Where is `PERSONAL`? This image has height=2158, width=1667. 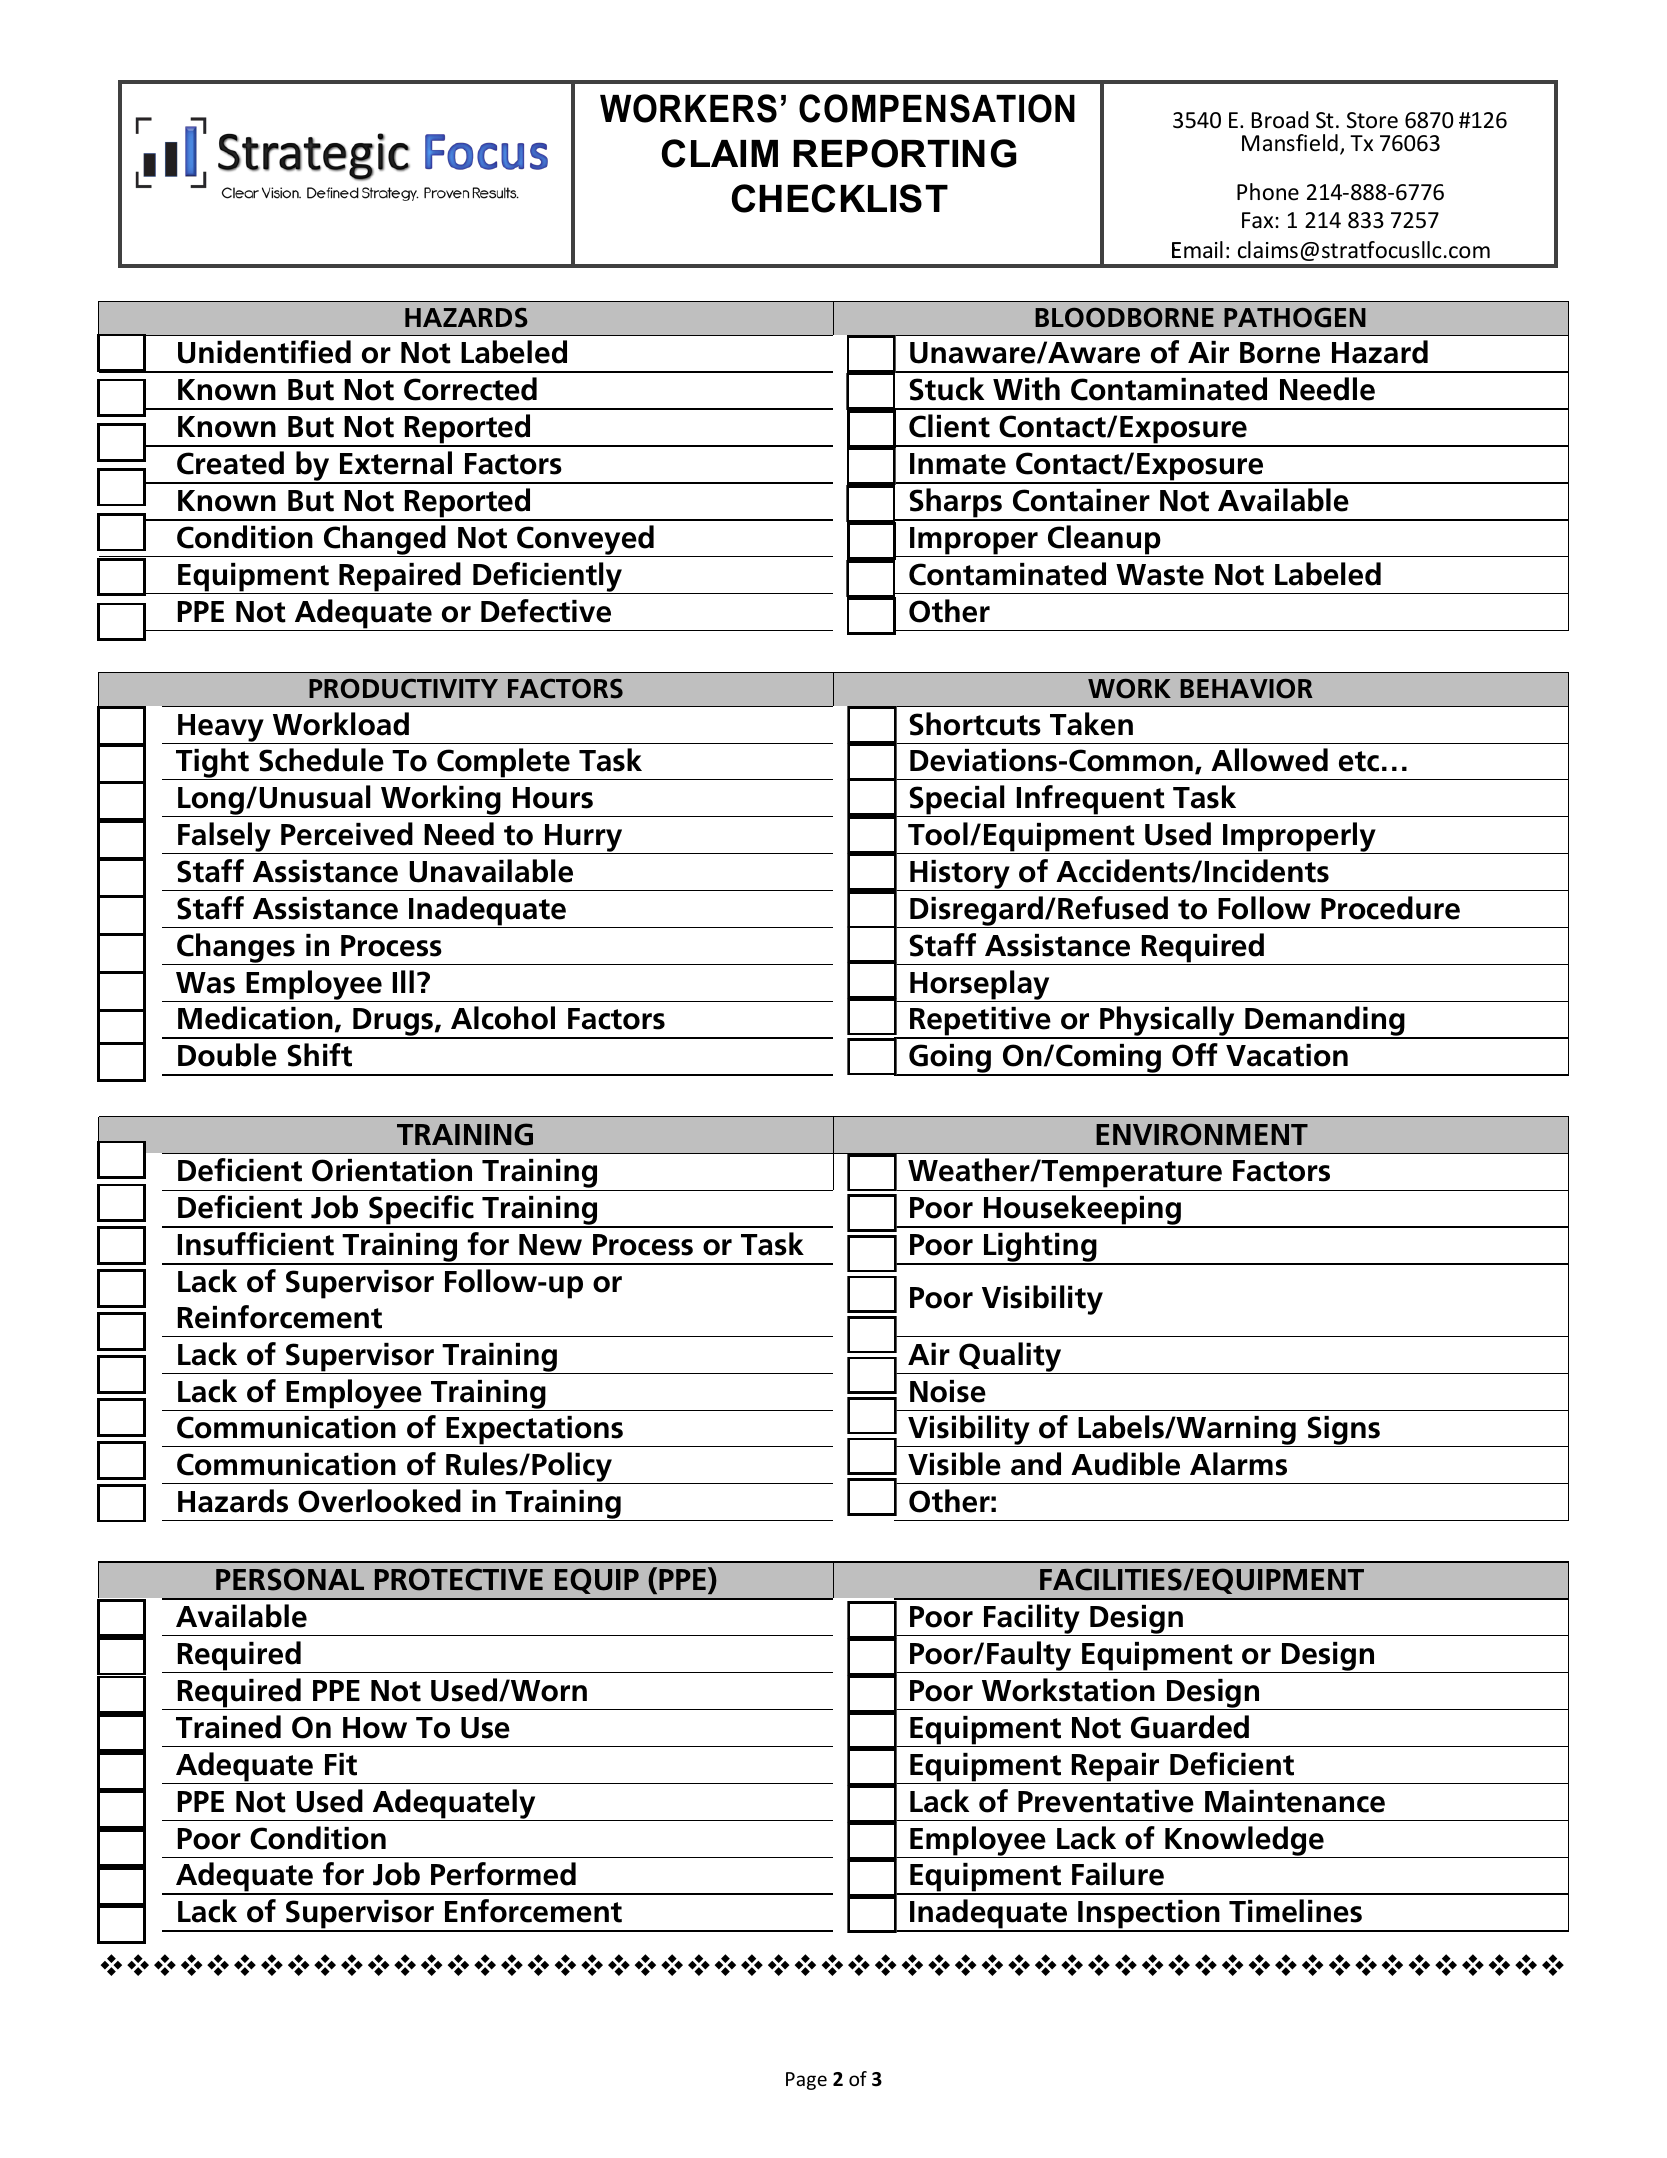 PERSONAL is located at coordinates (290, 1579).
